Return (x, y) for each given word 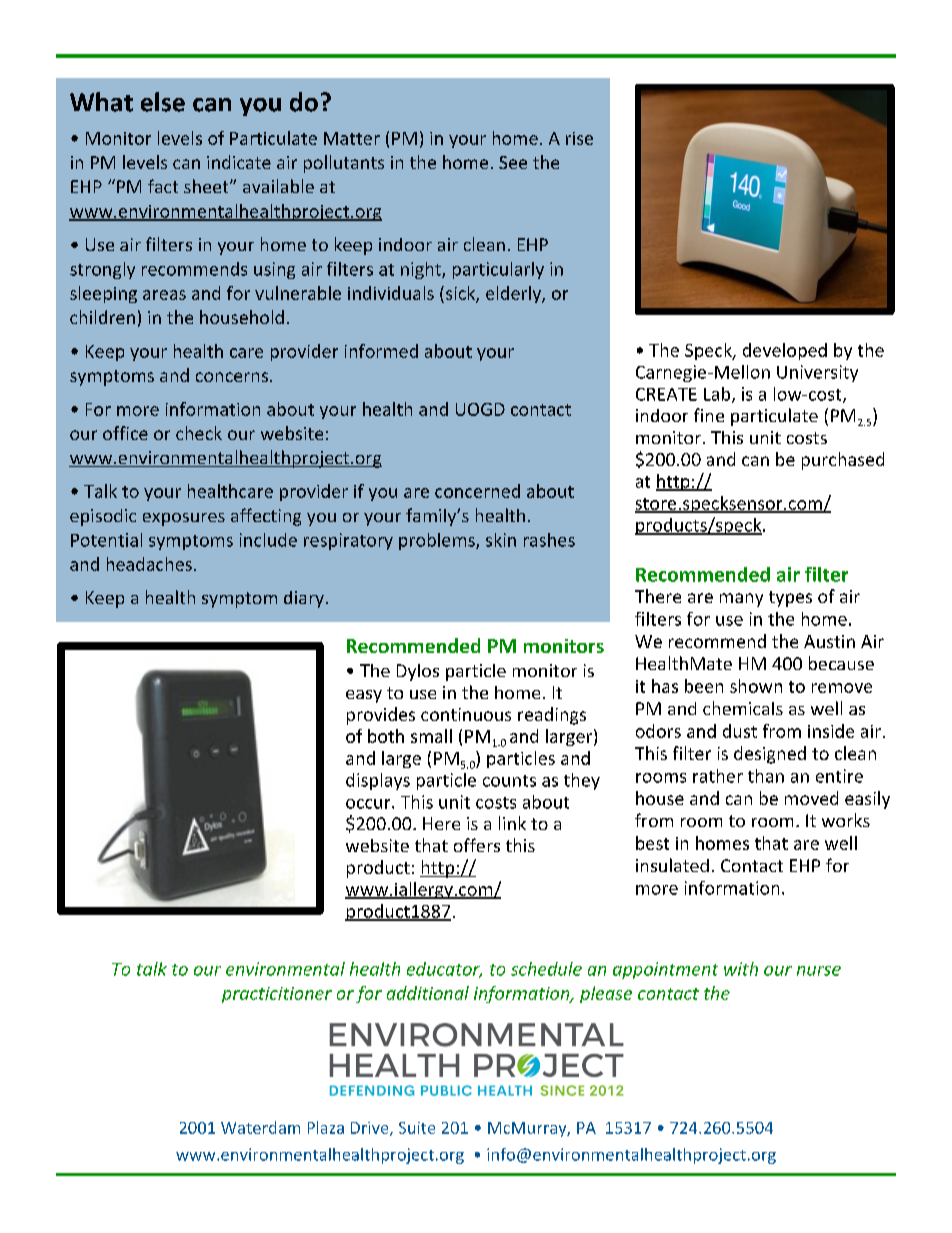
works (846, 820)
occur (369, 804)
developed (785, 351)
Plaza (326, 1127)
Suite (417, 1128)
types (790, 599)
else (163, 102)
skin (501, 540)
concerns (233, 377)
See (513, 162)
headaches (149, 564)
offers (477, 845)
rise (579, 138)
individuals (391, 293)
